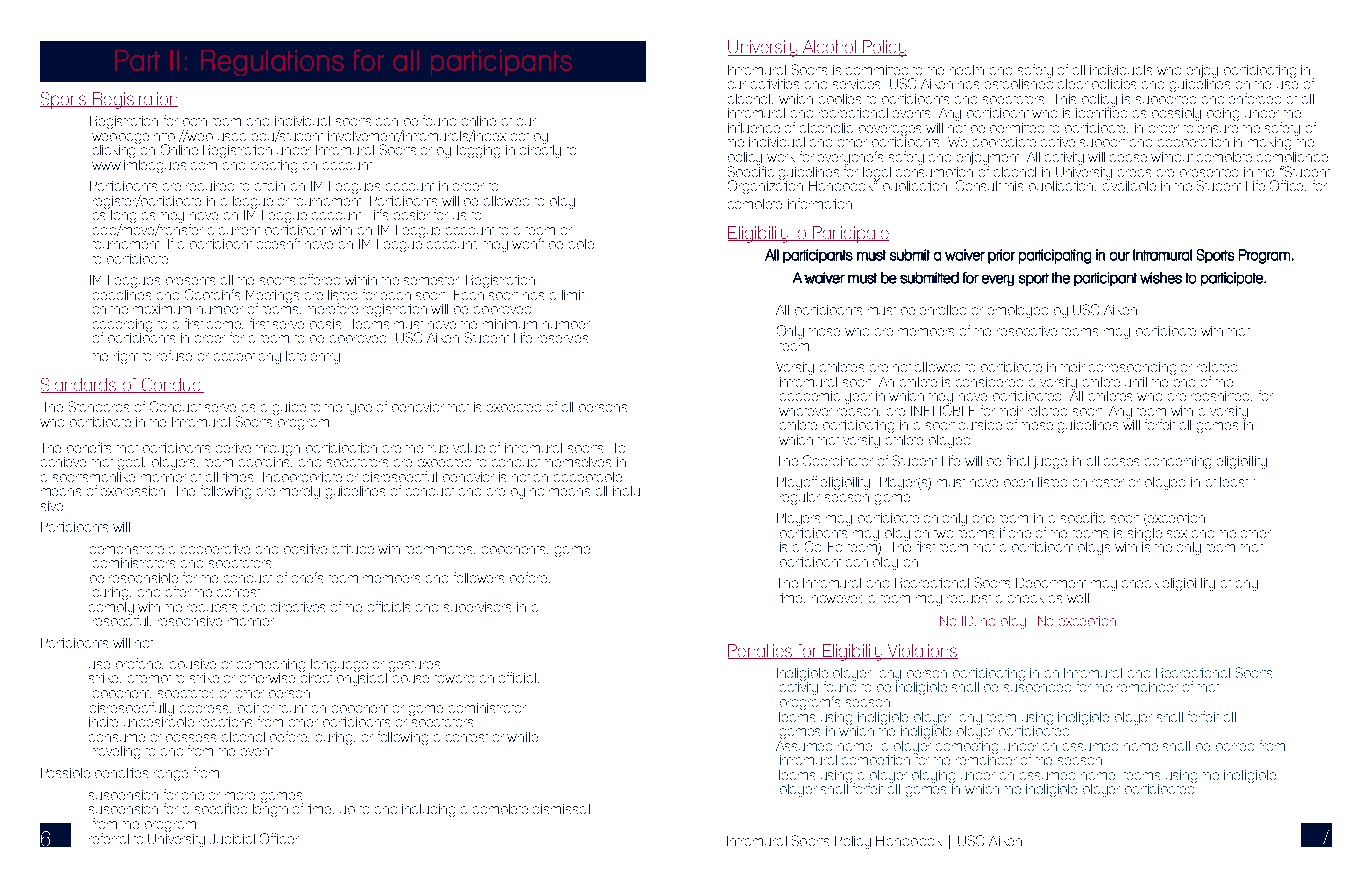 This screenshot has height=887, width=1372. Describe the element at coordinates (1235, 747) in the screenshot. I see `barred` at that location.
